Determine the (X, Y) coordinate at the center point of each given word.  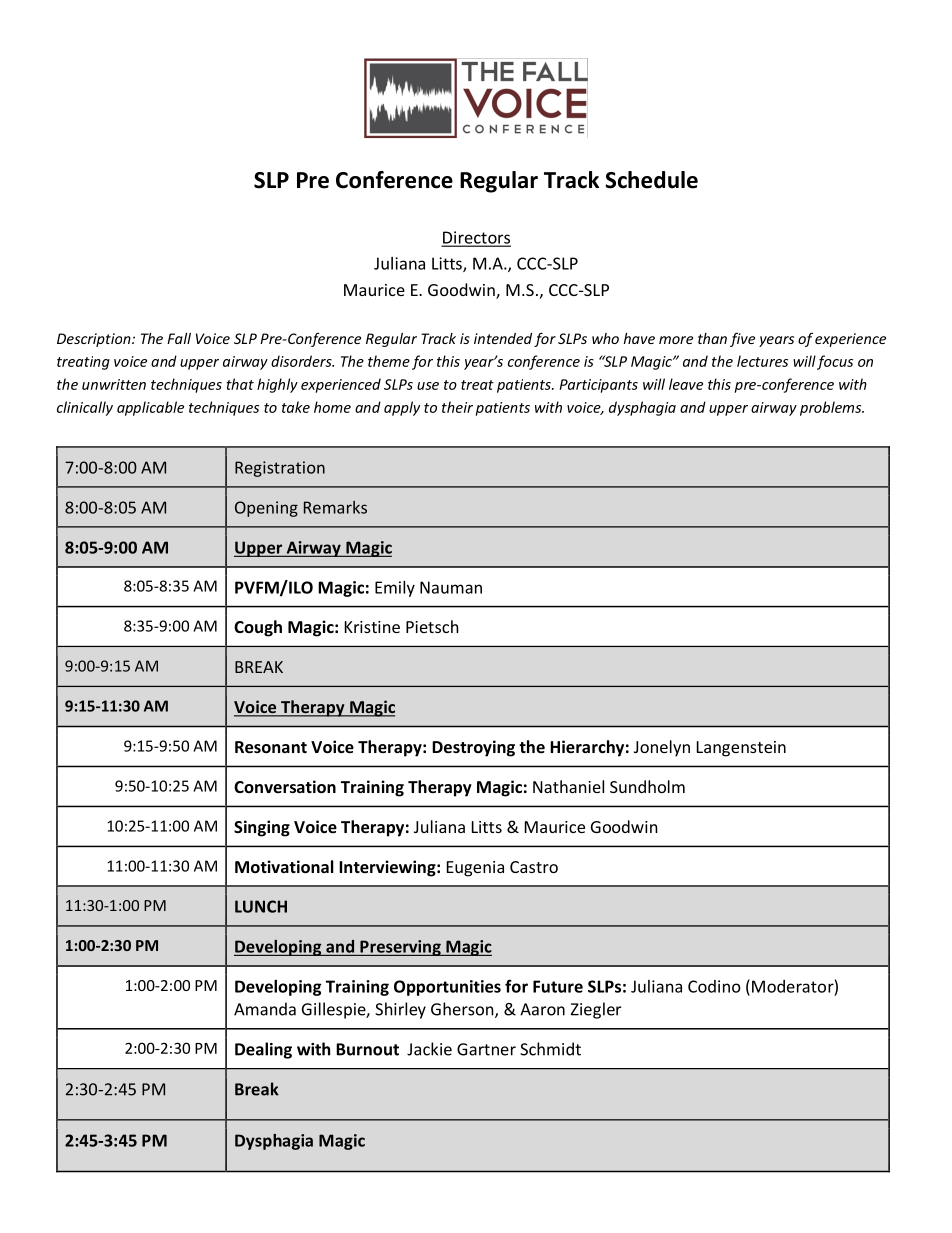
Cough (258, 628)
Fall (179, 338)
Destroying (473, 748)
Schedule (651, 180)
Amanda (265, 1009)
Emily (395, 589)
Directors (476, 238)
